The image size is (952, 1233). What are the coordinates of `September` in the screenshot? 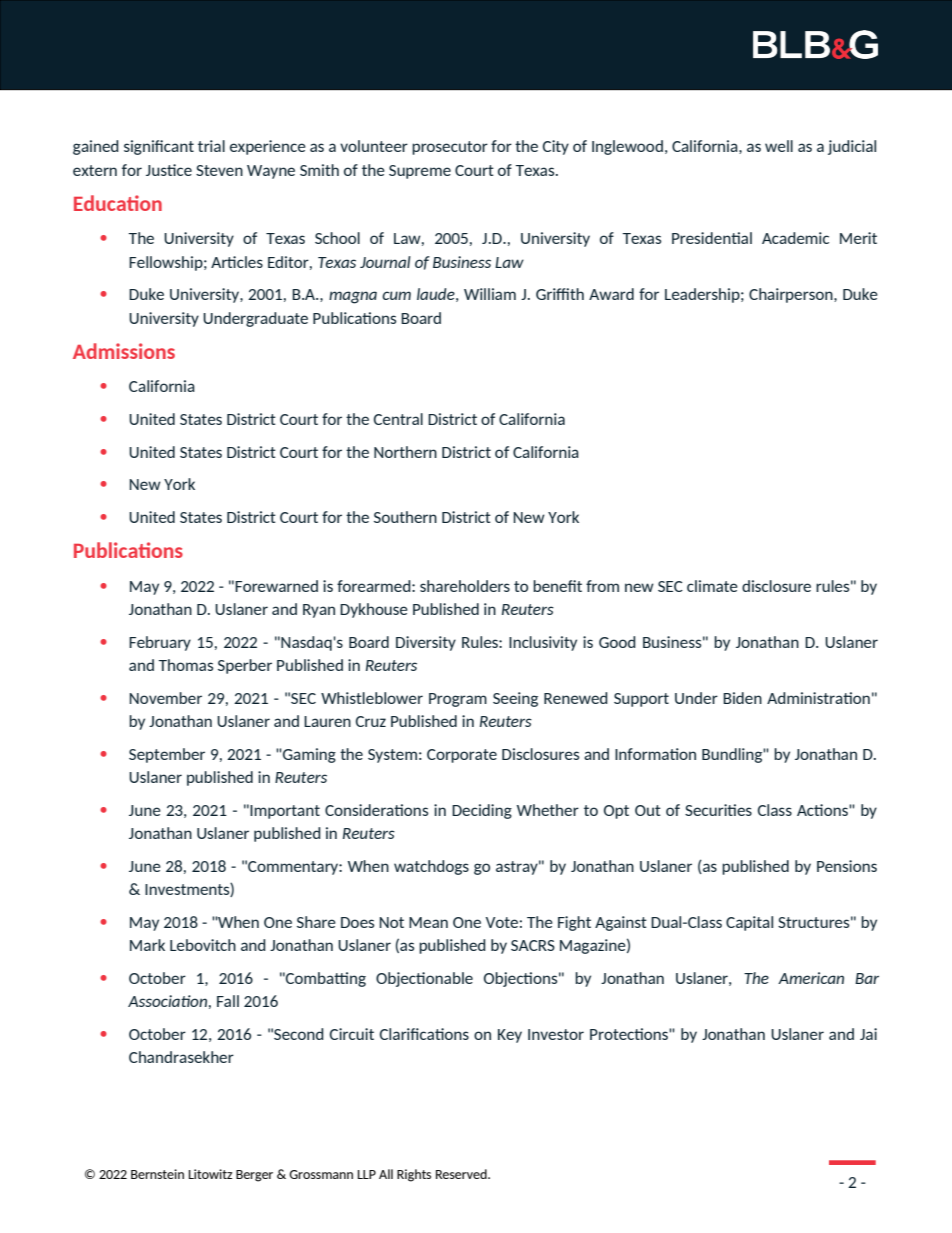 It's located at (167, 755).
